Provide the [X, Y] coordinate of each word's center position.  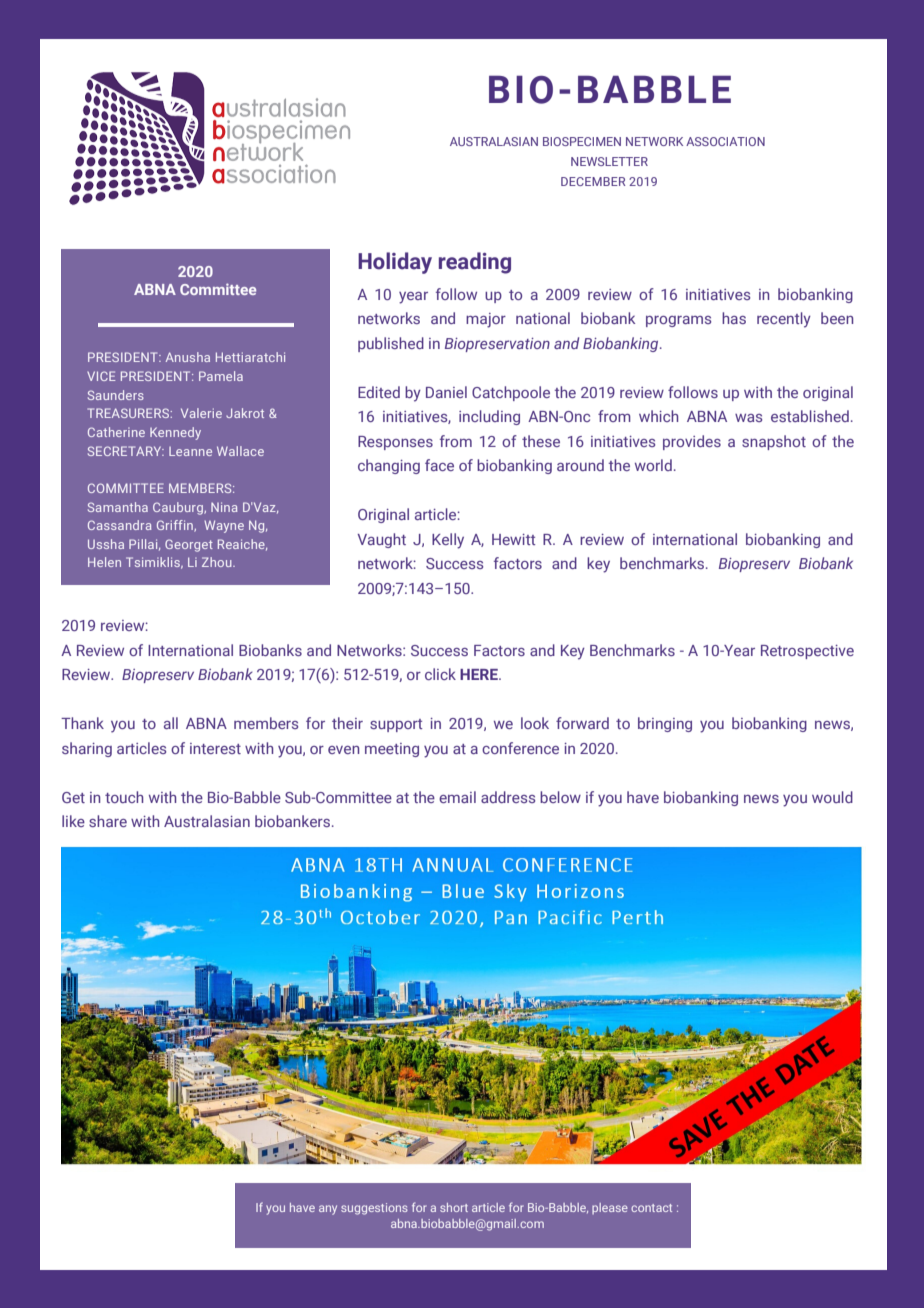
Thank [82, 723]
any [328, 1210]
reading [475, 263]
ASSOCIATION [725, 141]
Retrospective [807, 652]
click [440, 674]
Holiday [395, 263]
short [454, 1207]
